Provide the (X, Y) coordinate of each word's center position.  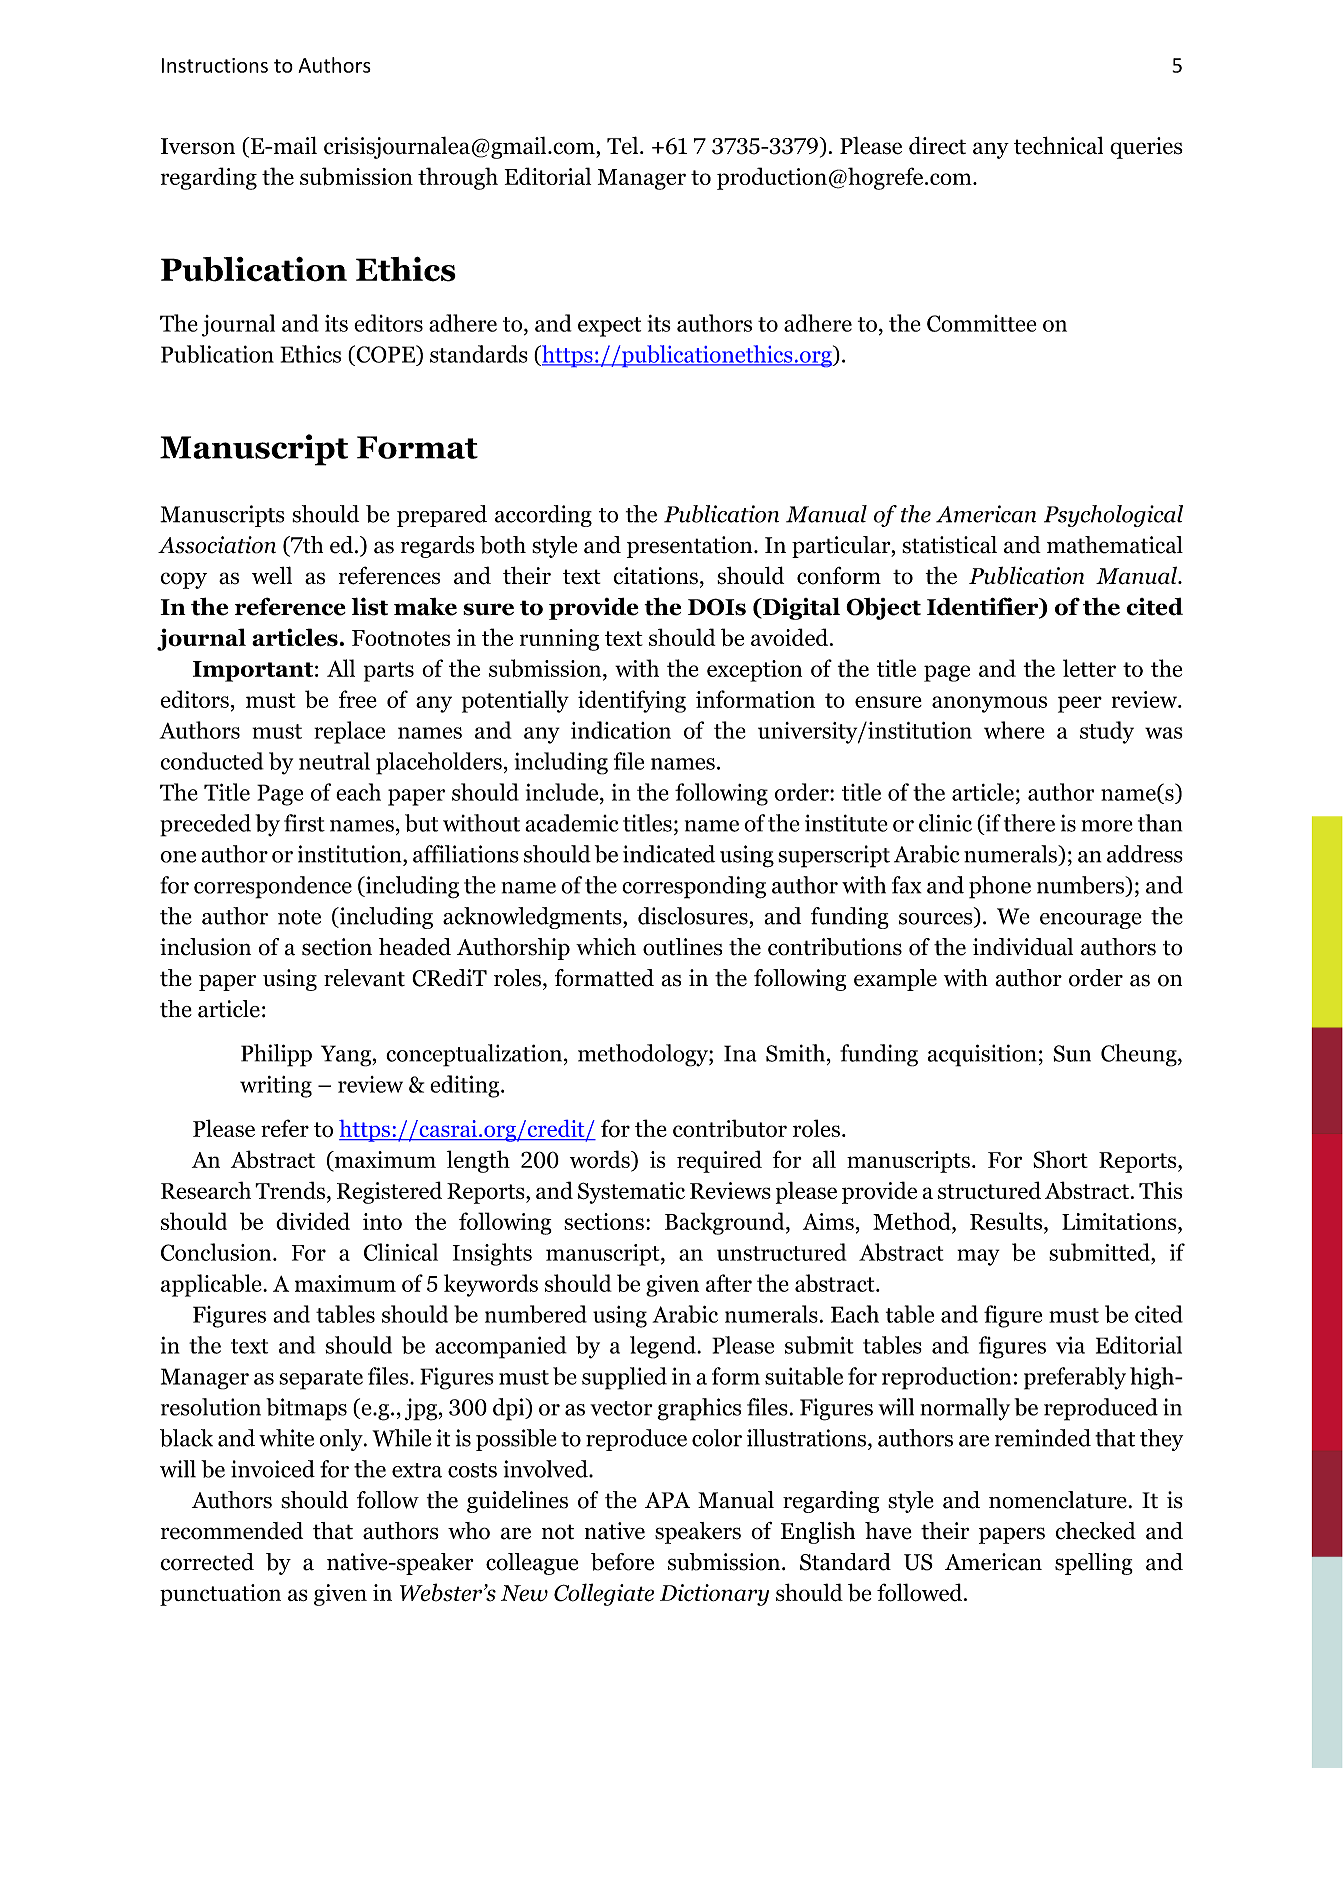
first (304, 823)
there (1029, 823)
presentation (691, 547)
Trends (290, 1190)
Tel (624, 145)
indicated (669, 854)
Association (217, 545)
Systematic (631, 1193)
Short (1060, 1159)
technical (1058, 145)
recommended (232, 1531)
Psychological (1113, 516)
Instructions (215, 65)
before (622, 1562)
